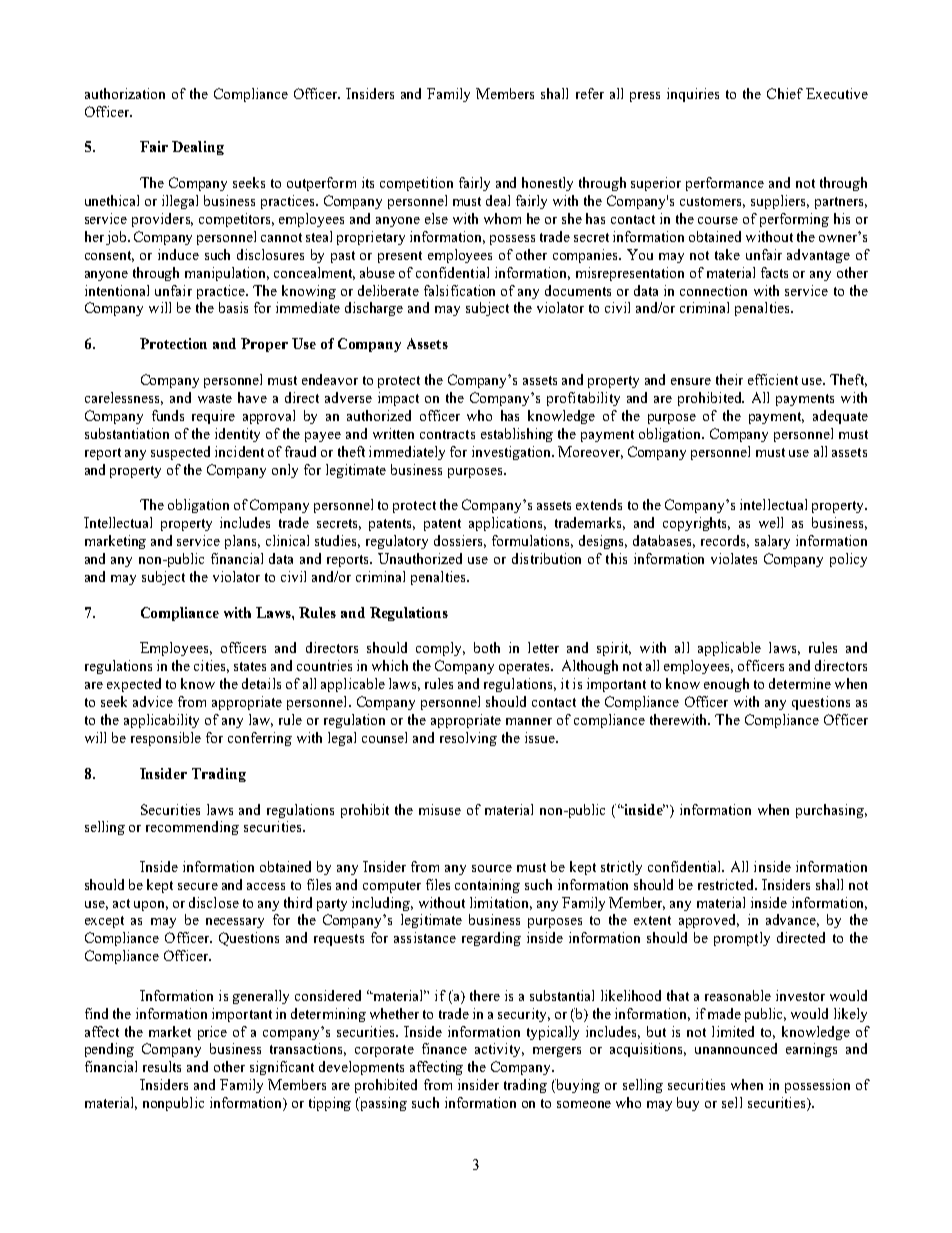 This page has width=952, height=1233. Describe the element at coordinates (416, 184) in the page. I see `competition` at that location.
